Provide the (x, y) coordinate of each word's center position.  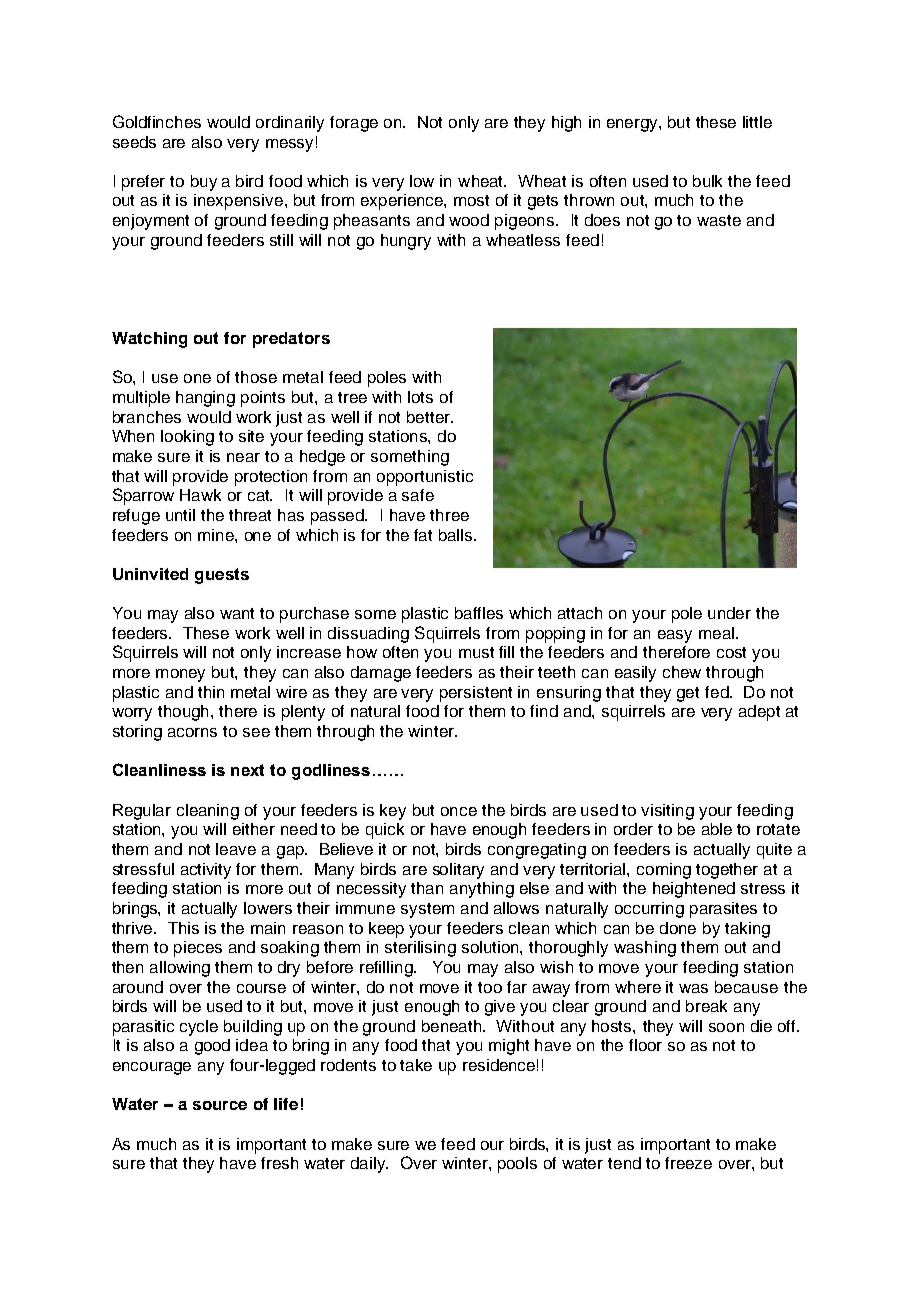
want (237, 613)
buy (204, 183)
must (476, 652)
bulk (707, 181)
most (471, 200)
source (220, 1105)
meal (716, 633)
